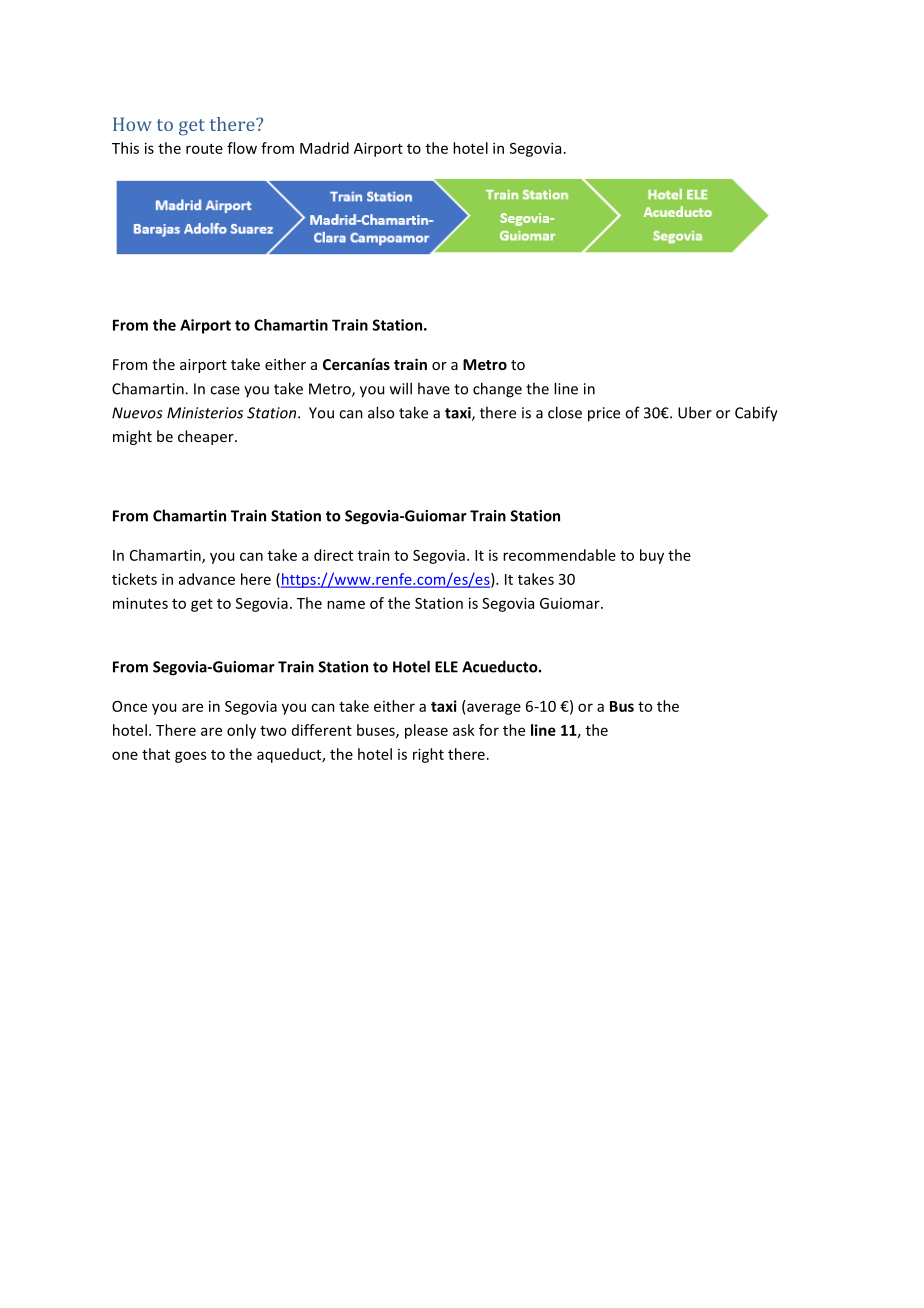  What do you see at coordinates (207, 437) in the page?
I see `cheaper` at bounding box center [207, 437].
